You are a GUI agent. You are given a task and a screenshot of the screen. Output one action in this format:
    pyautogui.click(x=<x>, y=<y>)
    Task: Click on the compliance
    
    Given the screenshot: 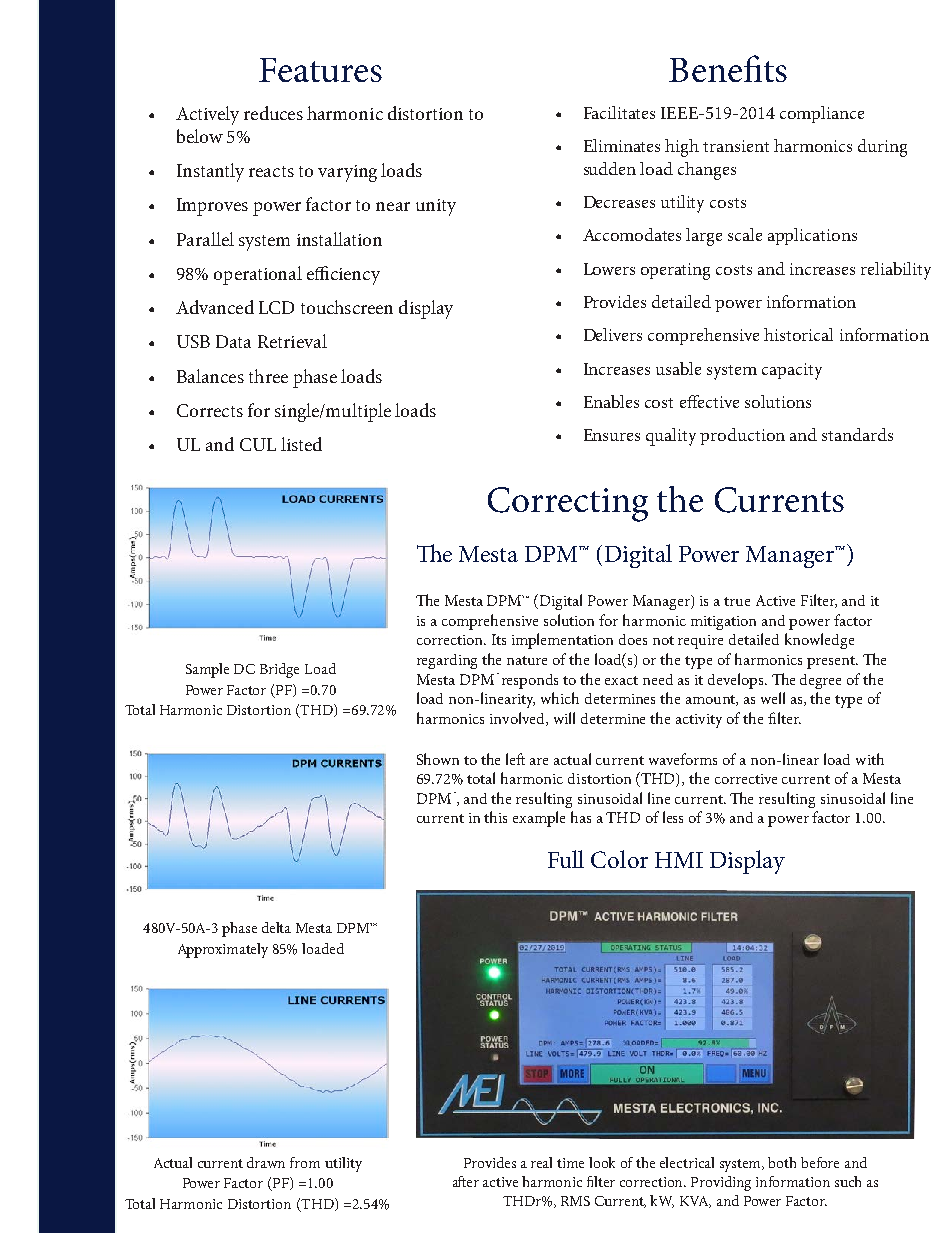 What is the action you would take?
    pyautogui.click(x=822, y=114)
